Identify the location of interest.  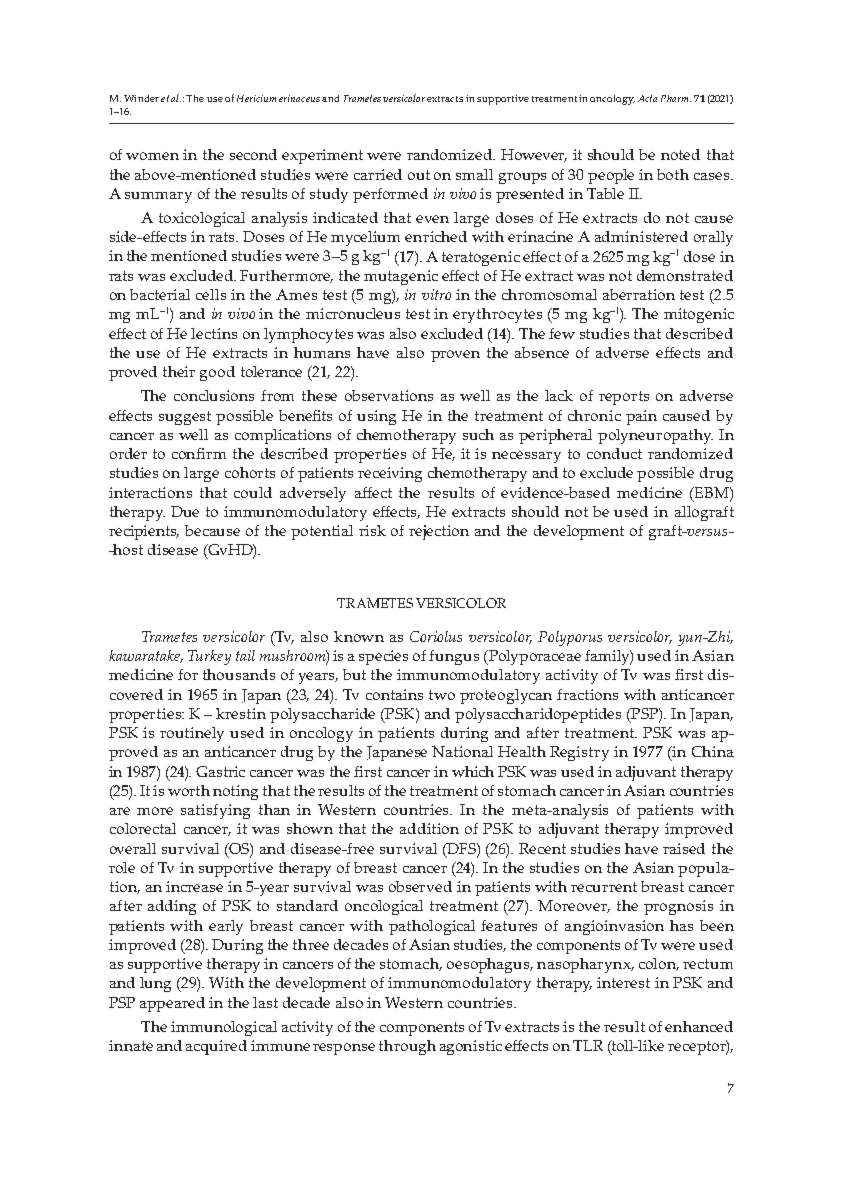
(623, 982).
